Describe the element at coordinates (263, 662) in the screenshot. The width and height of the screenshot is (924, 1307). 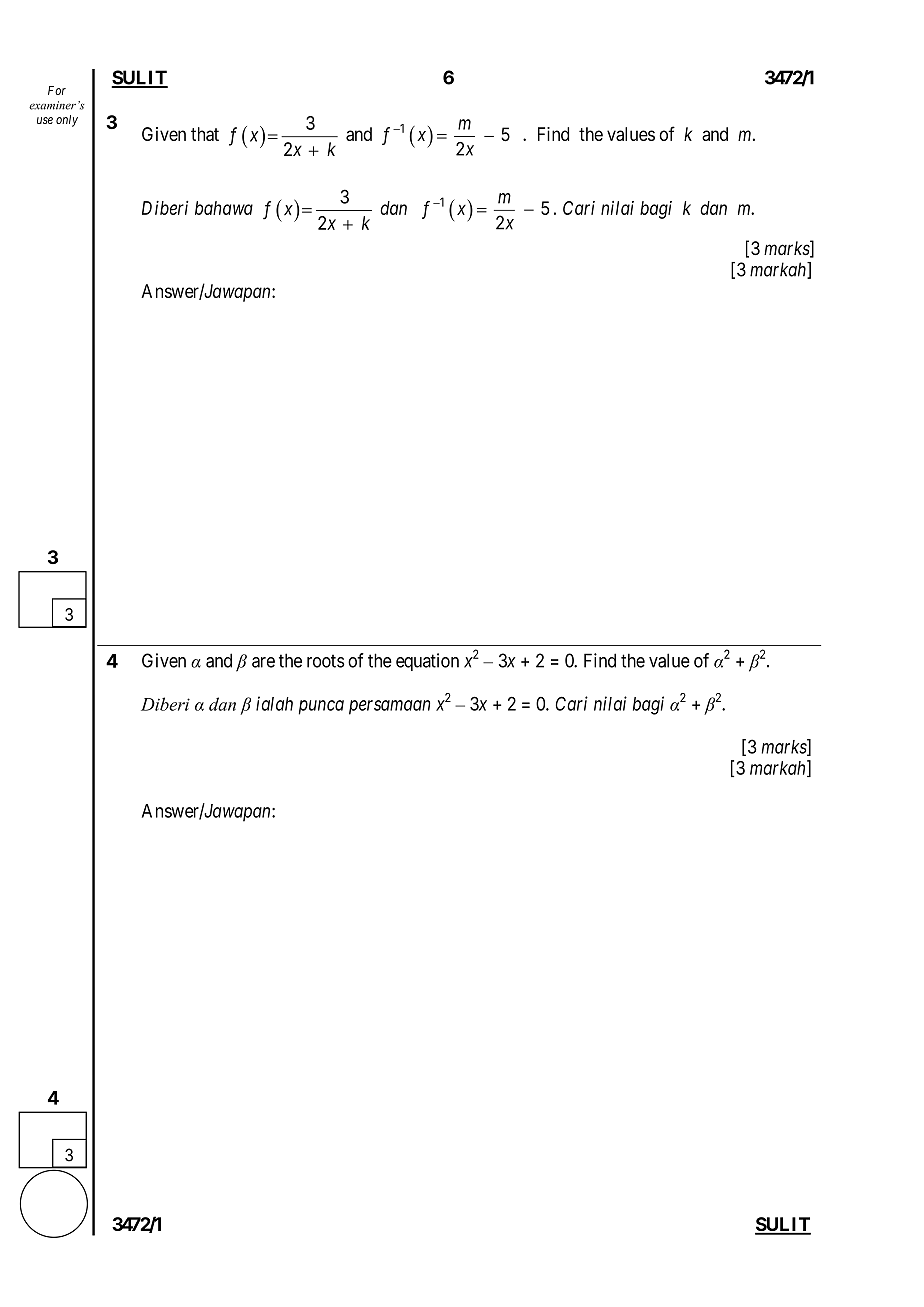
I see `are` at that location.
